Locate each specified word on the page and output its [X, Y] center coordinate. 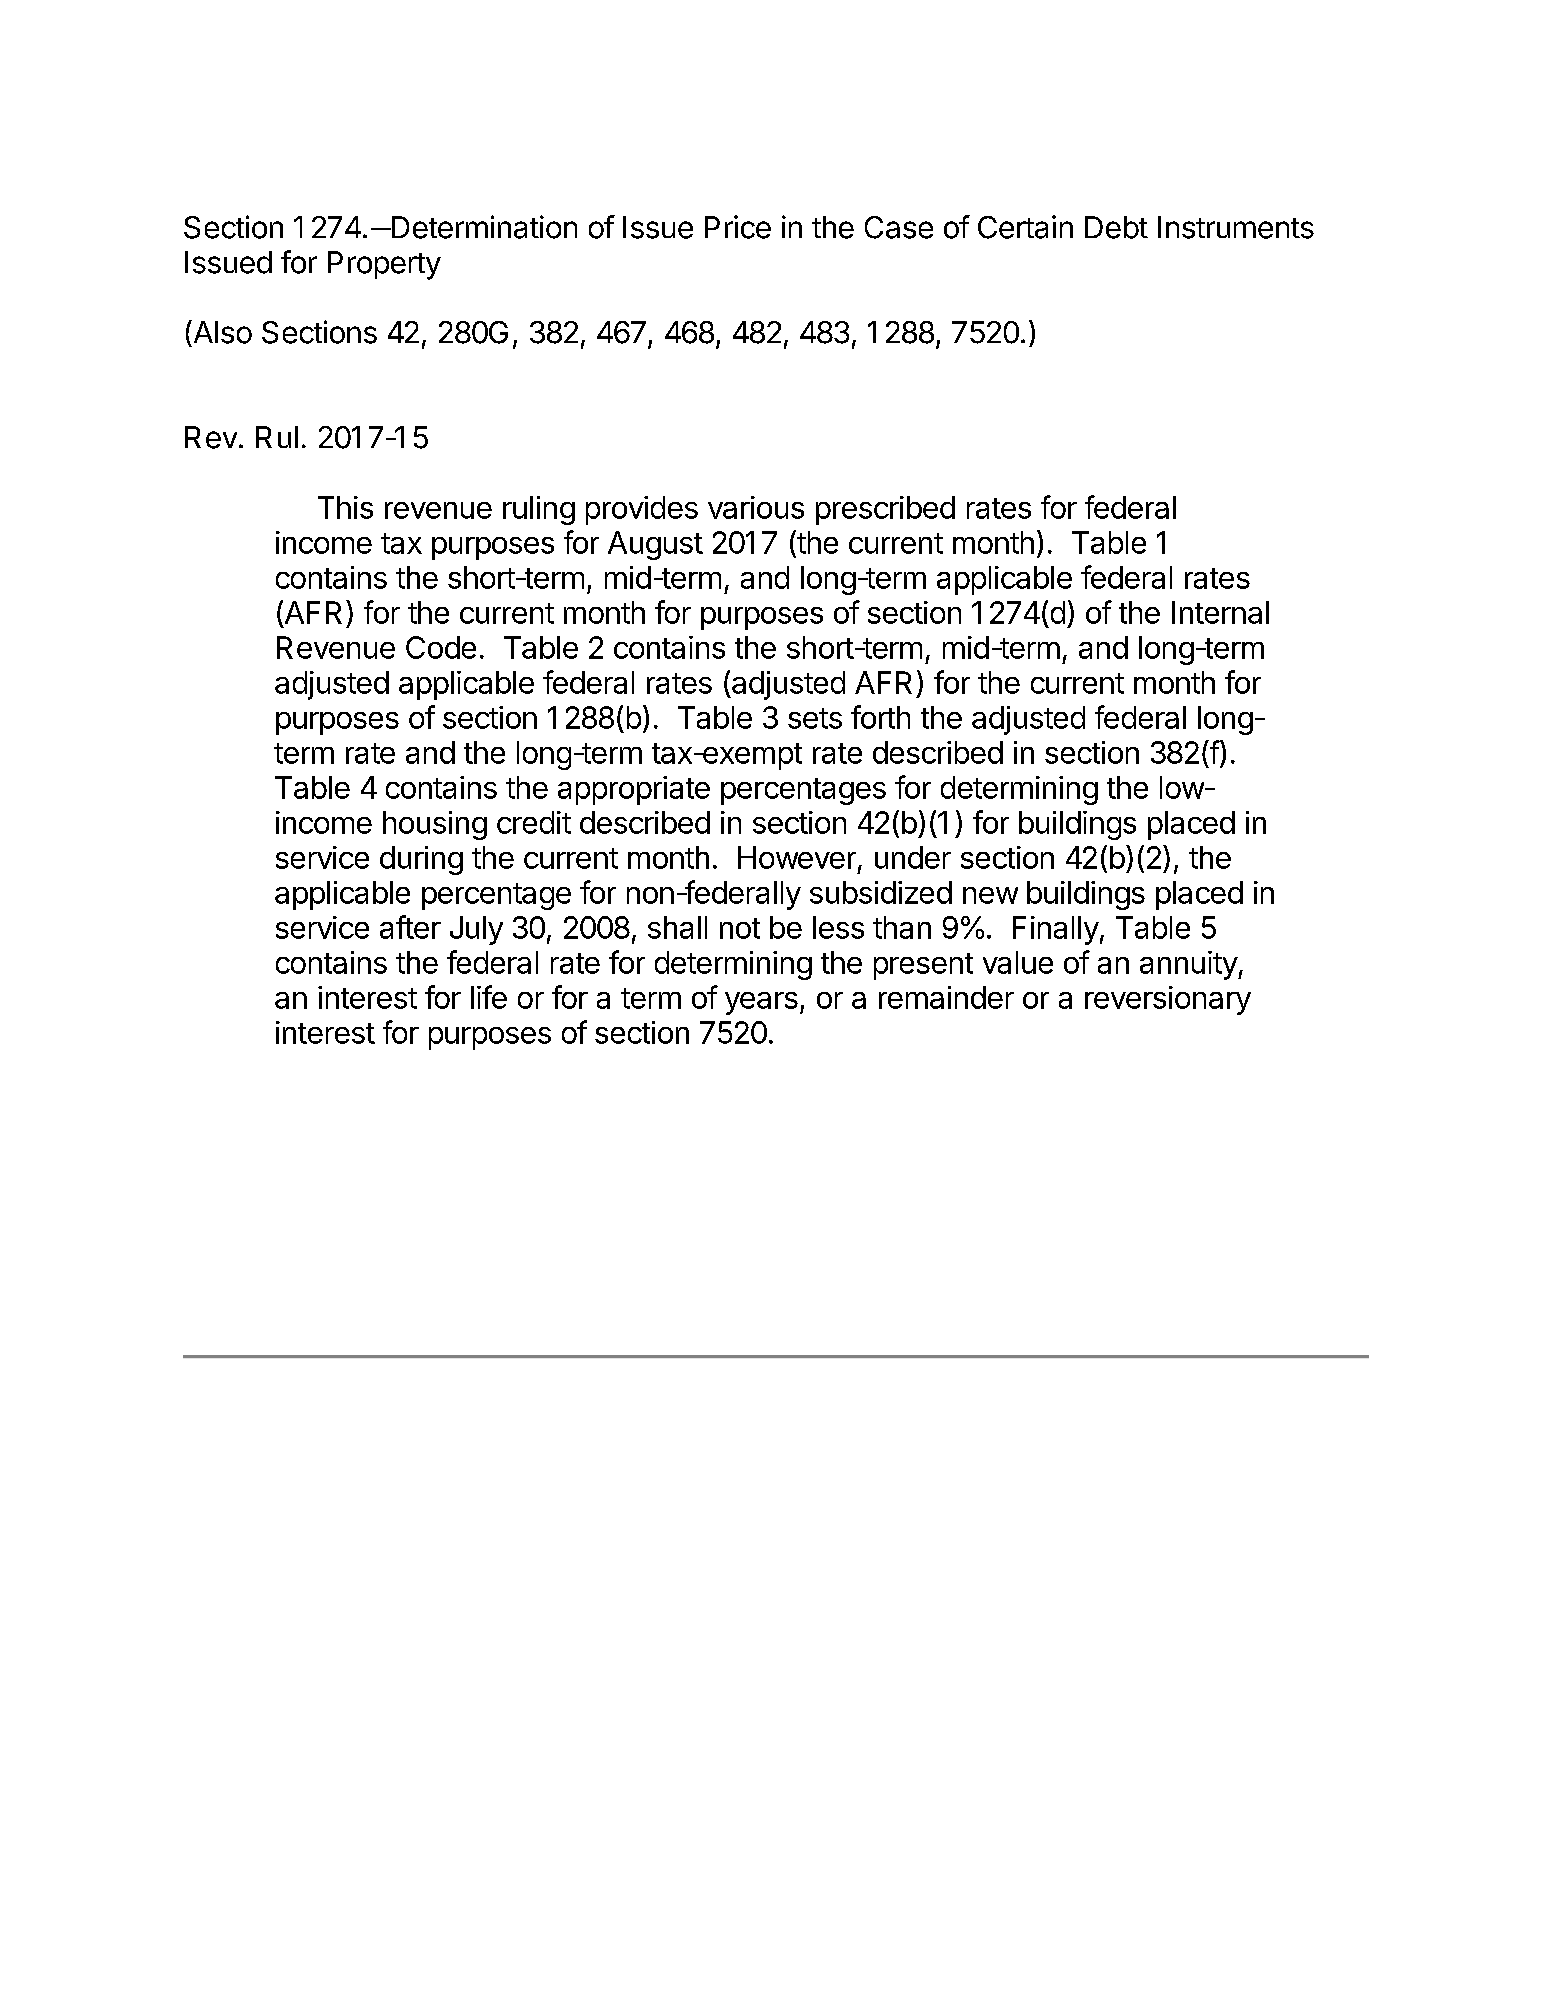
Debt [1116, 227]
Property [384, 265]
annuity [1189, 965]
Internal [1220, 612]
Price [738, 227]
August [655, 545]
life [489, 997]
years [761, 1003]
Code [441, 647]
